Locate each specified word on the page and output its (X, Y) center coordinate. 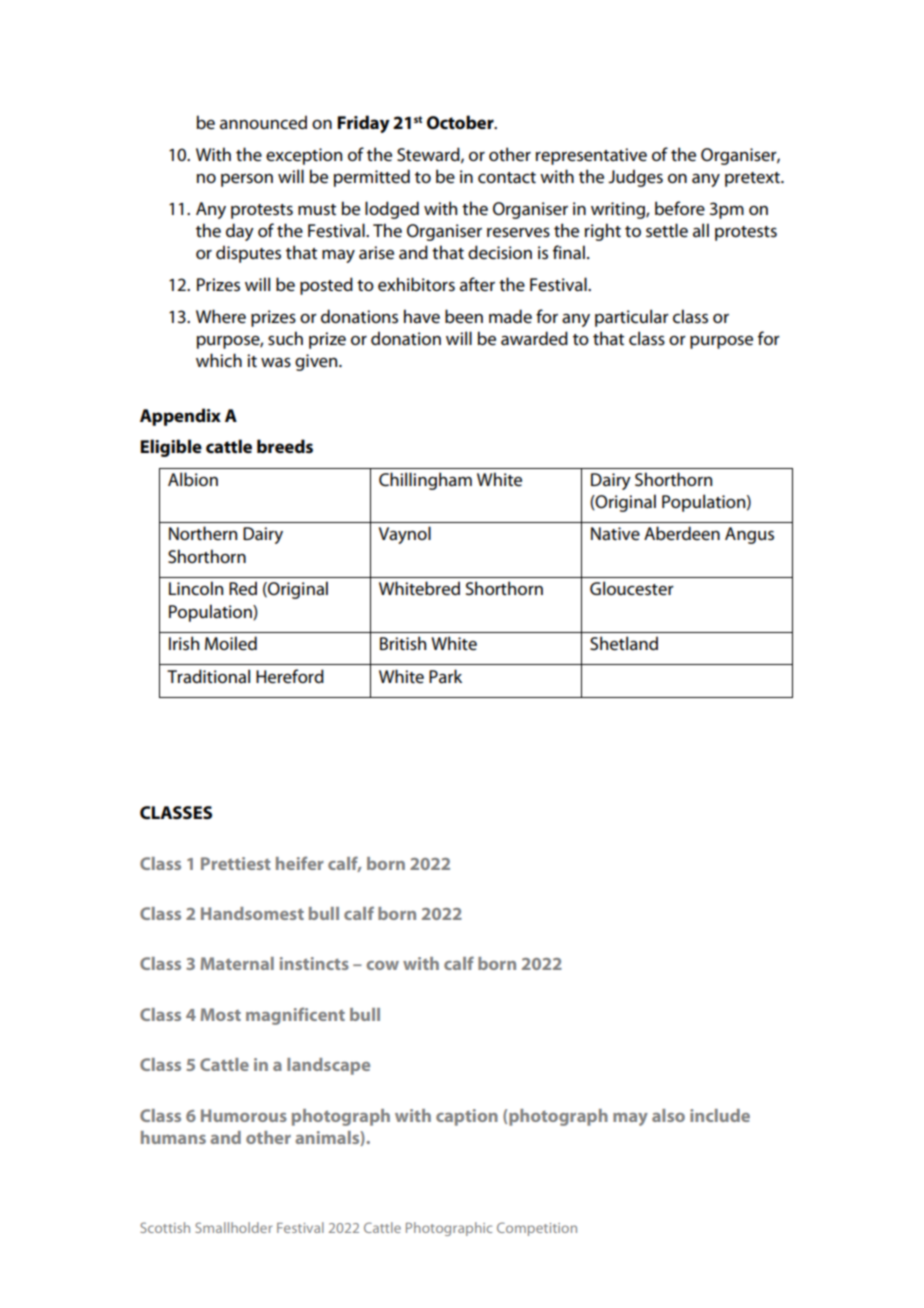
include (720, 1115)
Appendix (180, 417)
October (461, 122)
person (247, 180)
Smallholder (233, 1227)
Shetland (624, 643)
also (668, 1115)
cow (382, 965)
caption (467, 1117)
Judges (635, 178)
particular (632, 318)
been (464, 316)
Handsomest (252, 913)
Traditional (208, 676)
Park (445, 676)
